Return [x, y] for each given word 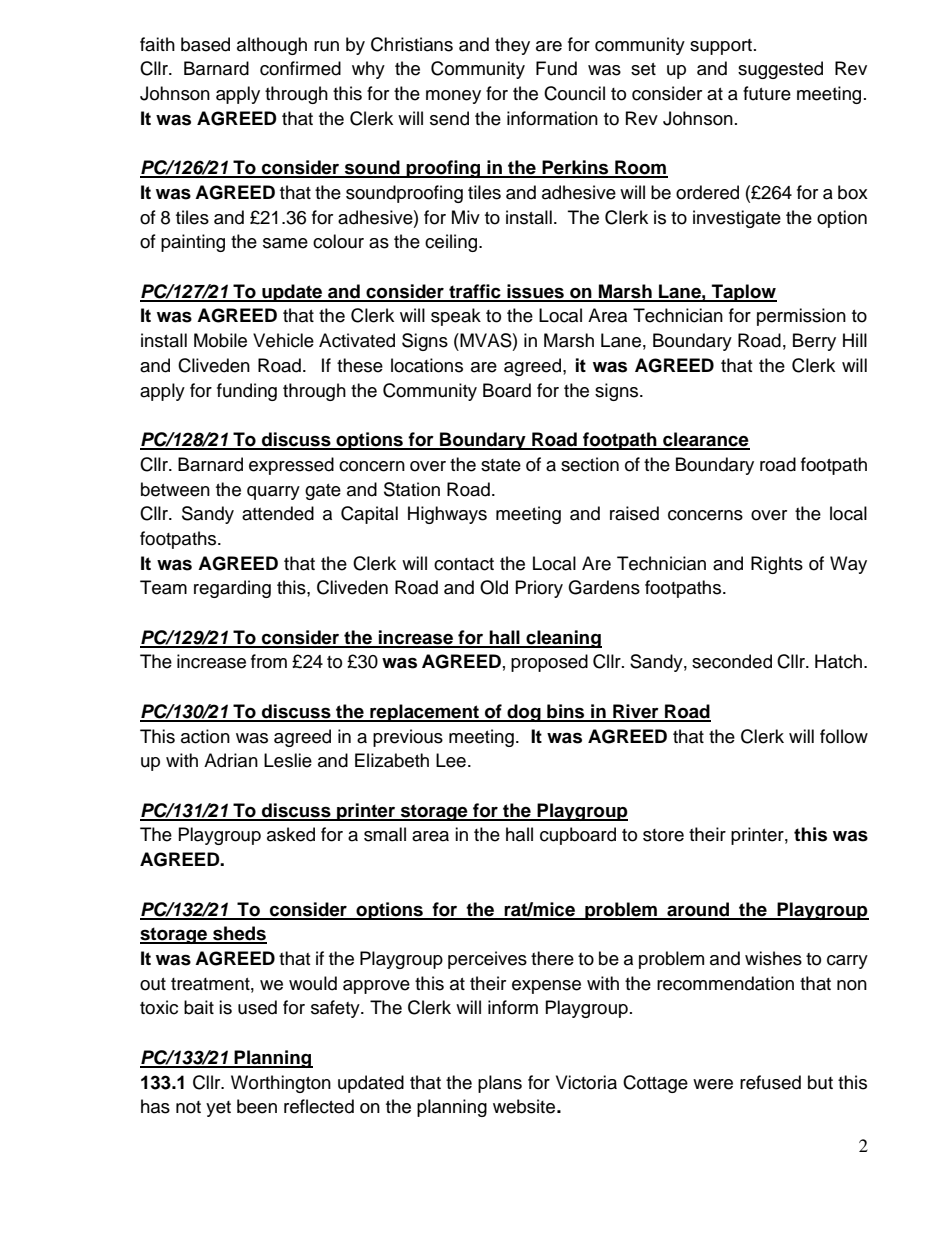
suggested [780, 70]
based [205, 44]
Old [494, 587]
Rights [777, 565]
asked [291, 834]
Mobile [220, 340]
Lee [451, 760]
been [257, 1106]
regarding [232, 589]
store [663, 835]
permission [801, 317]
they [512, 46]
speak [456, 317]
